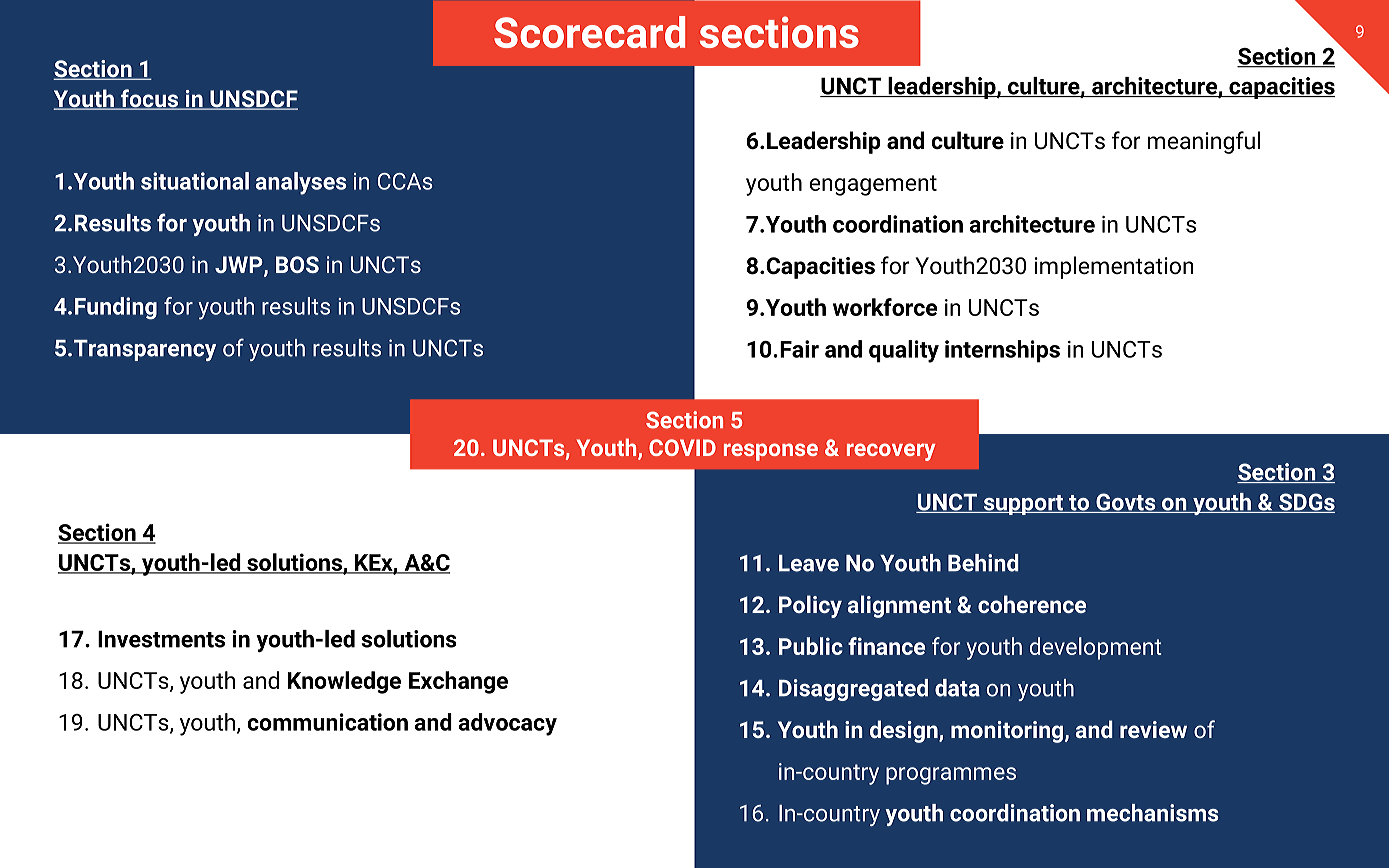  I want to click on advocacy, so click(508, 724).
